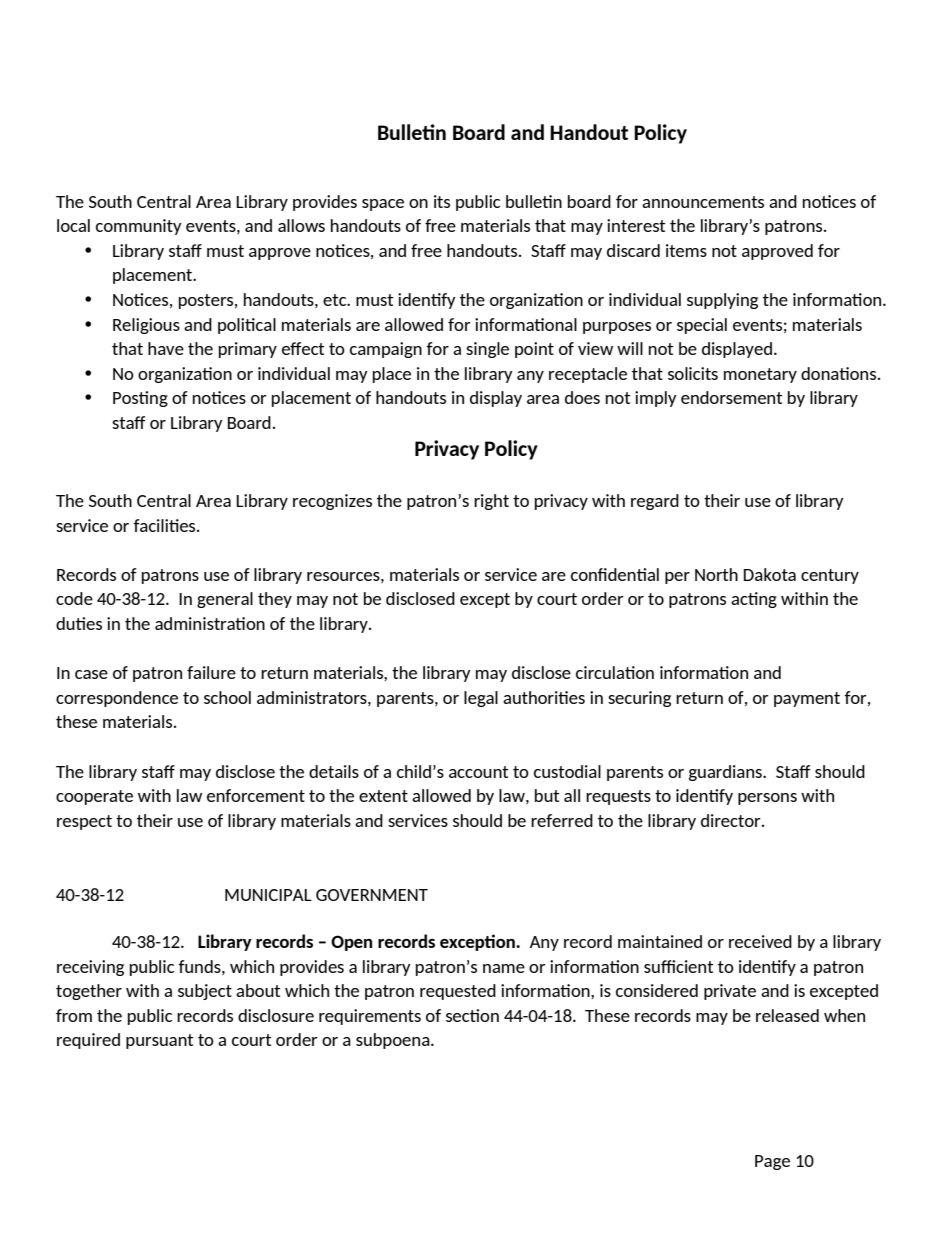  Describe the element at coordinates (159, 1041) in the page. I see `pursuant` at that location.
